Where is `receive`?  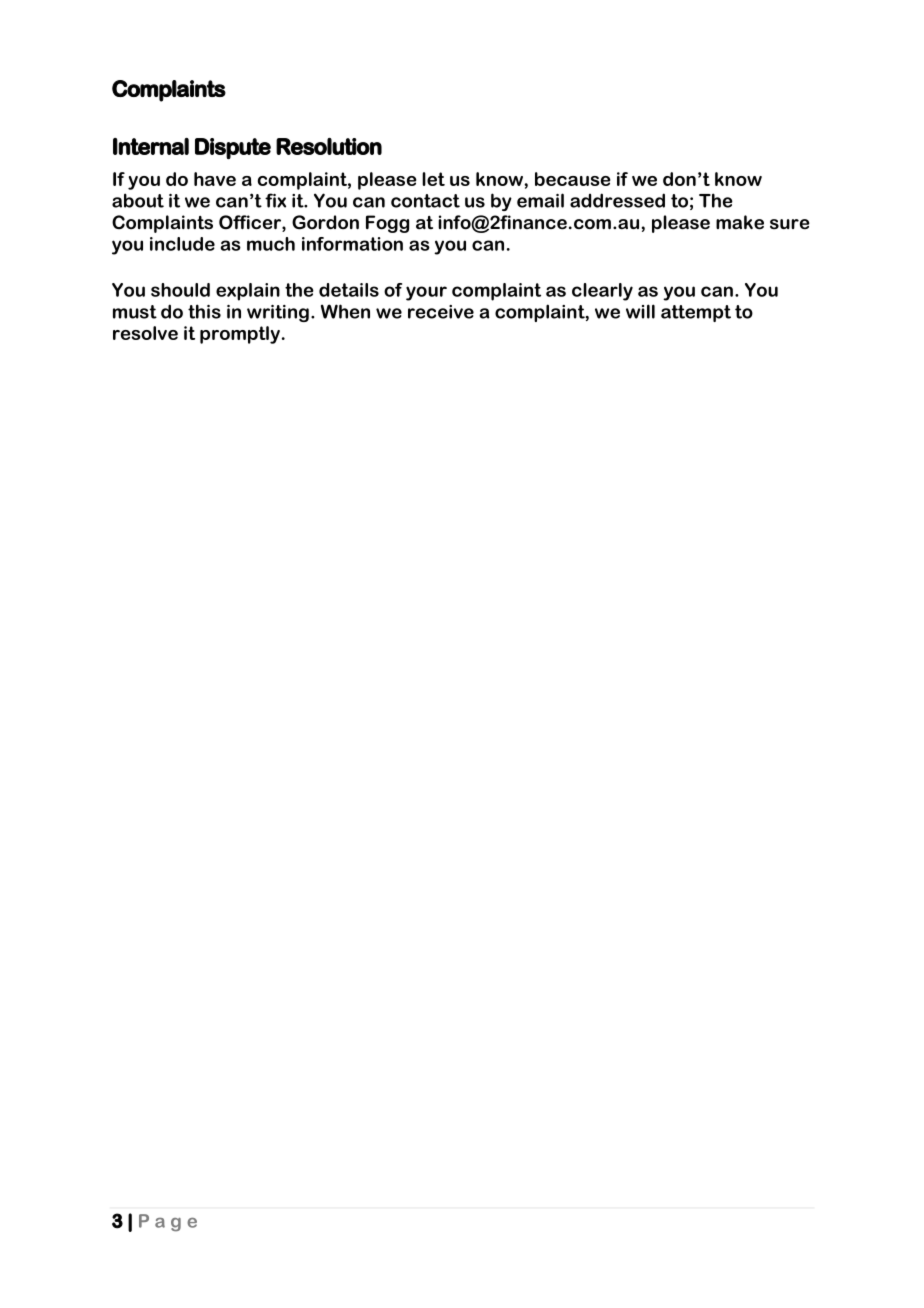
receive is located at coordinates (441, 312).
